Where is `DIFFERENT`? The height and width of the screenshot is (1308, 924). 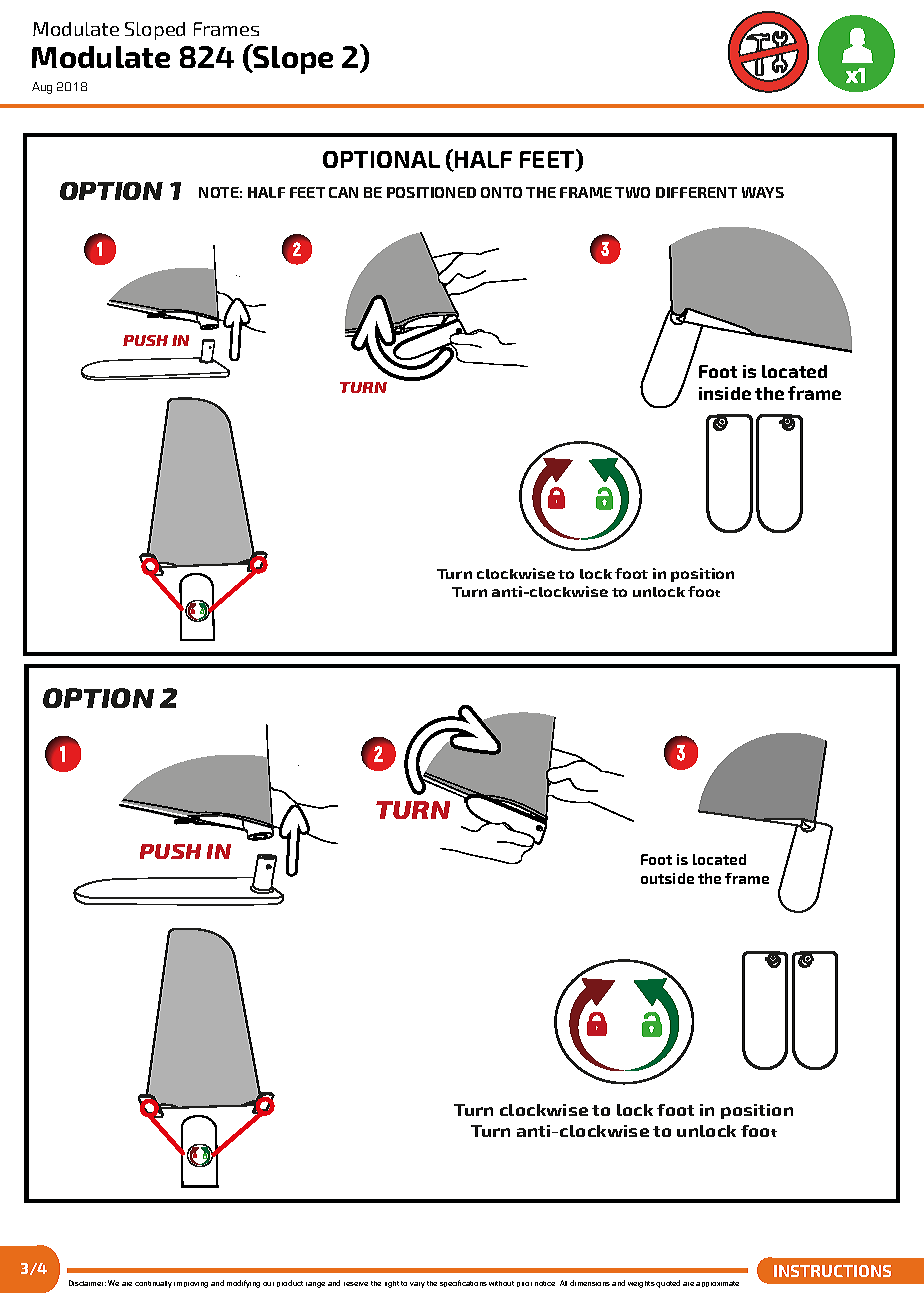
DIFFERENT is located at coordinates (696, 192).
